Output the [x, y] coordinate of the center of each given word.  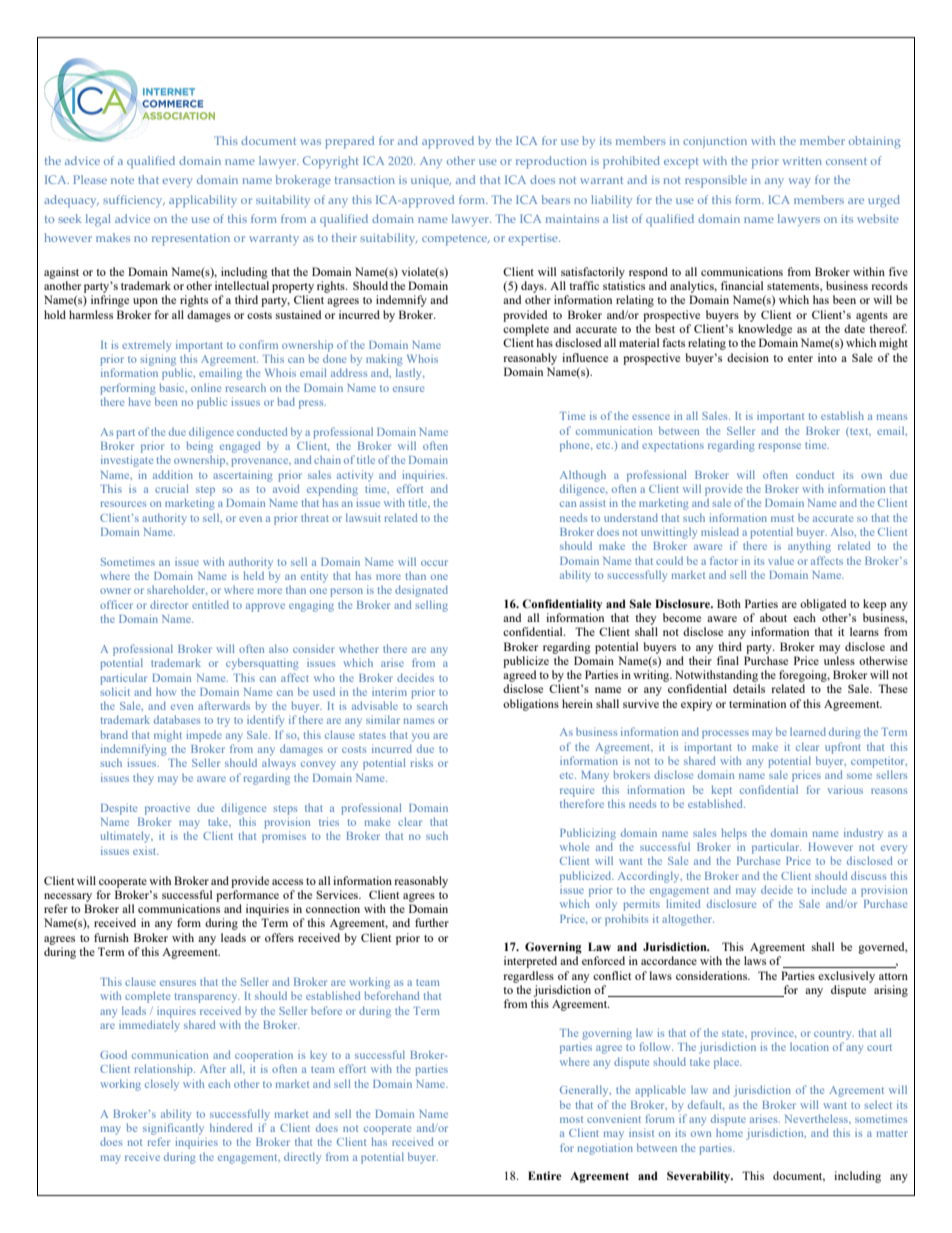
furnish [111, 937]
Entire [545, 1175]
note [122, 180]
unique [431, 182]
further [432, 922]
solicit [115, 691]
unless [839, 660]
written [802, 161]
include [829, 889]
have [140, 401]
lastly [410, 374]
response [780, 447]
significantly [173, 1129]
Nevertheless [817, 1118]
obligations [531, 705]
